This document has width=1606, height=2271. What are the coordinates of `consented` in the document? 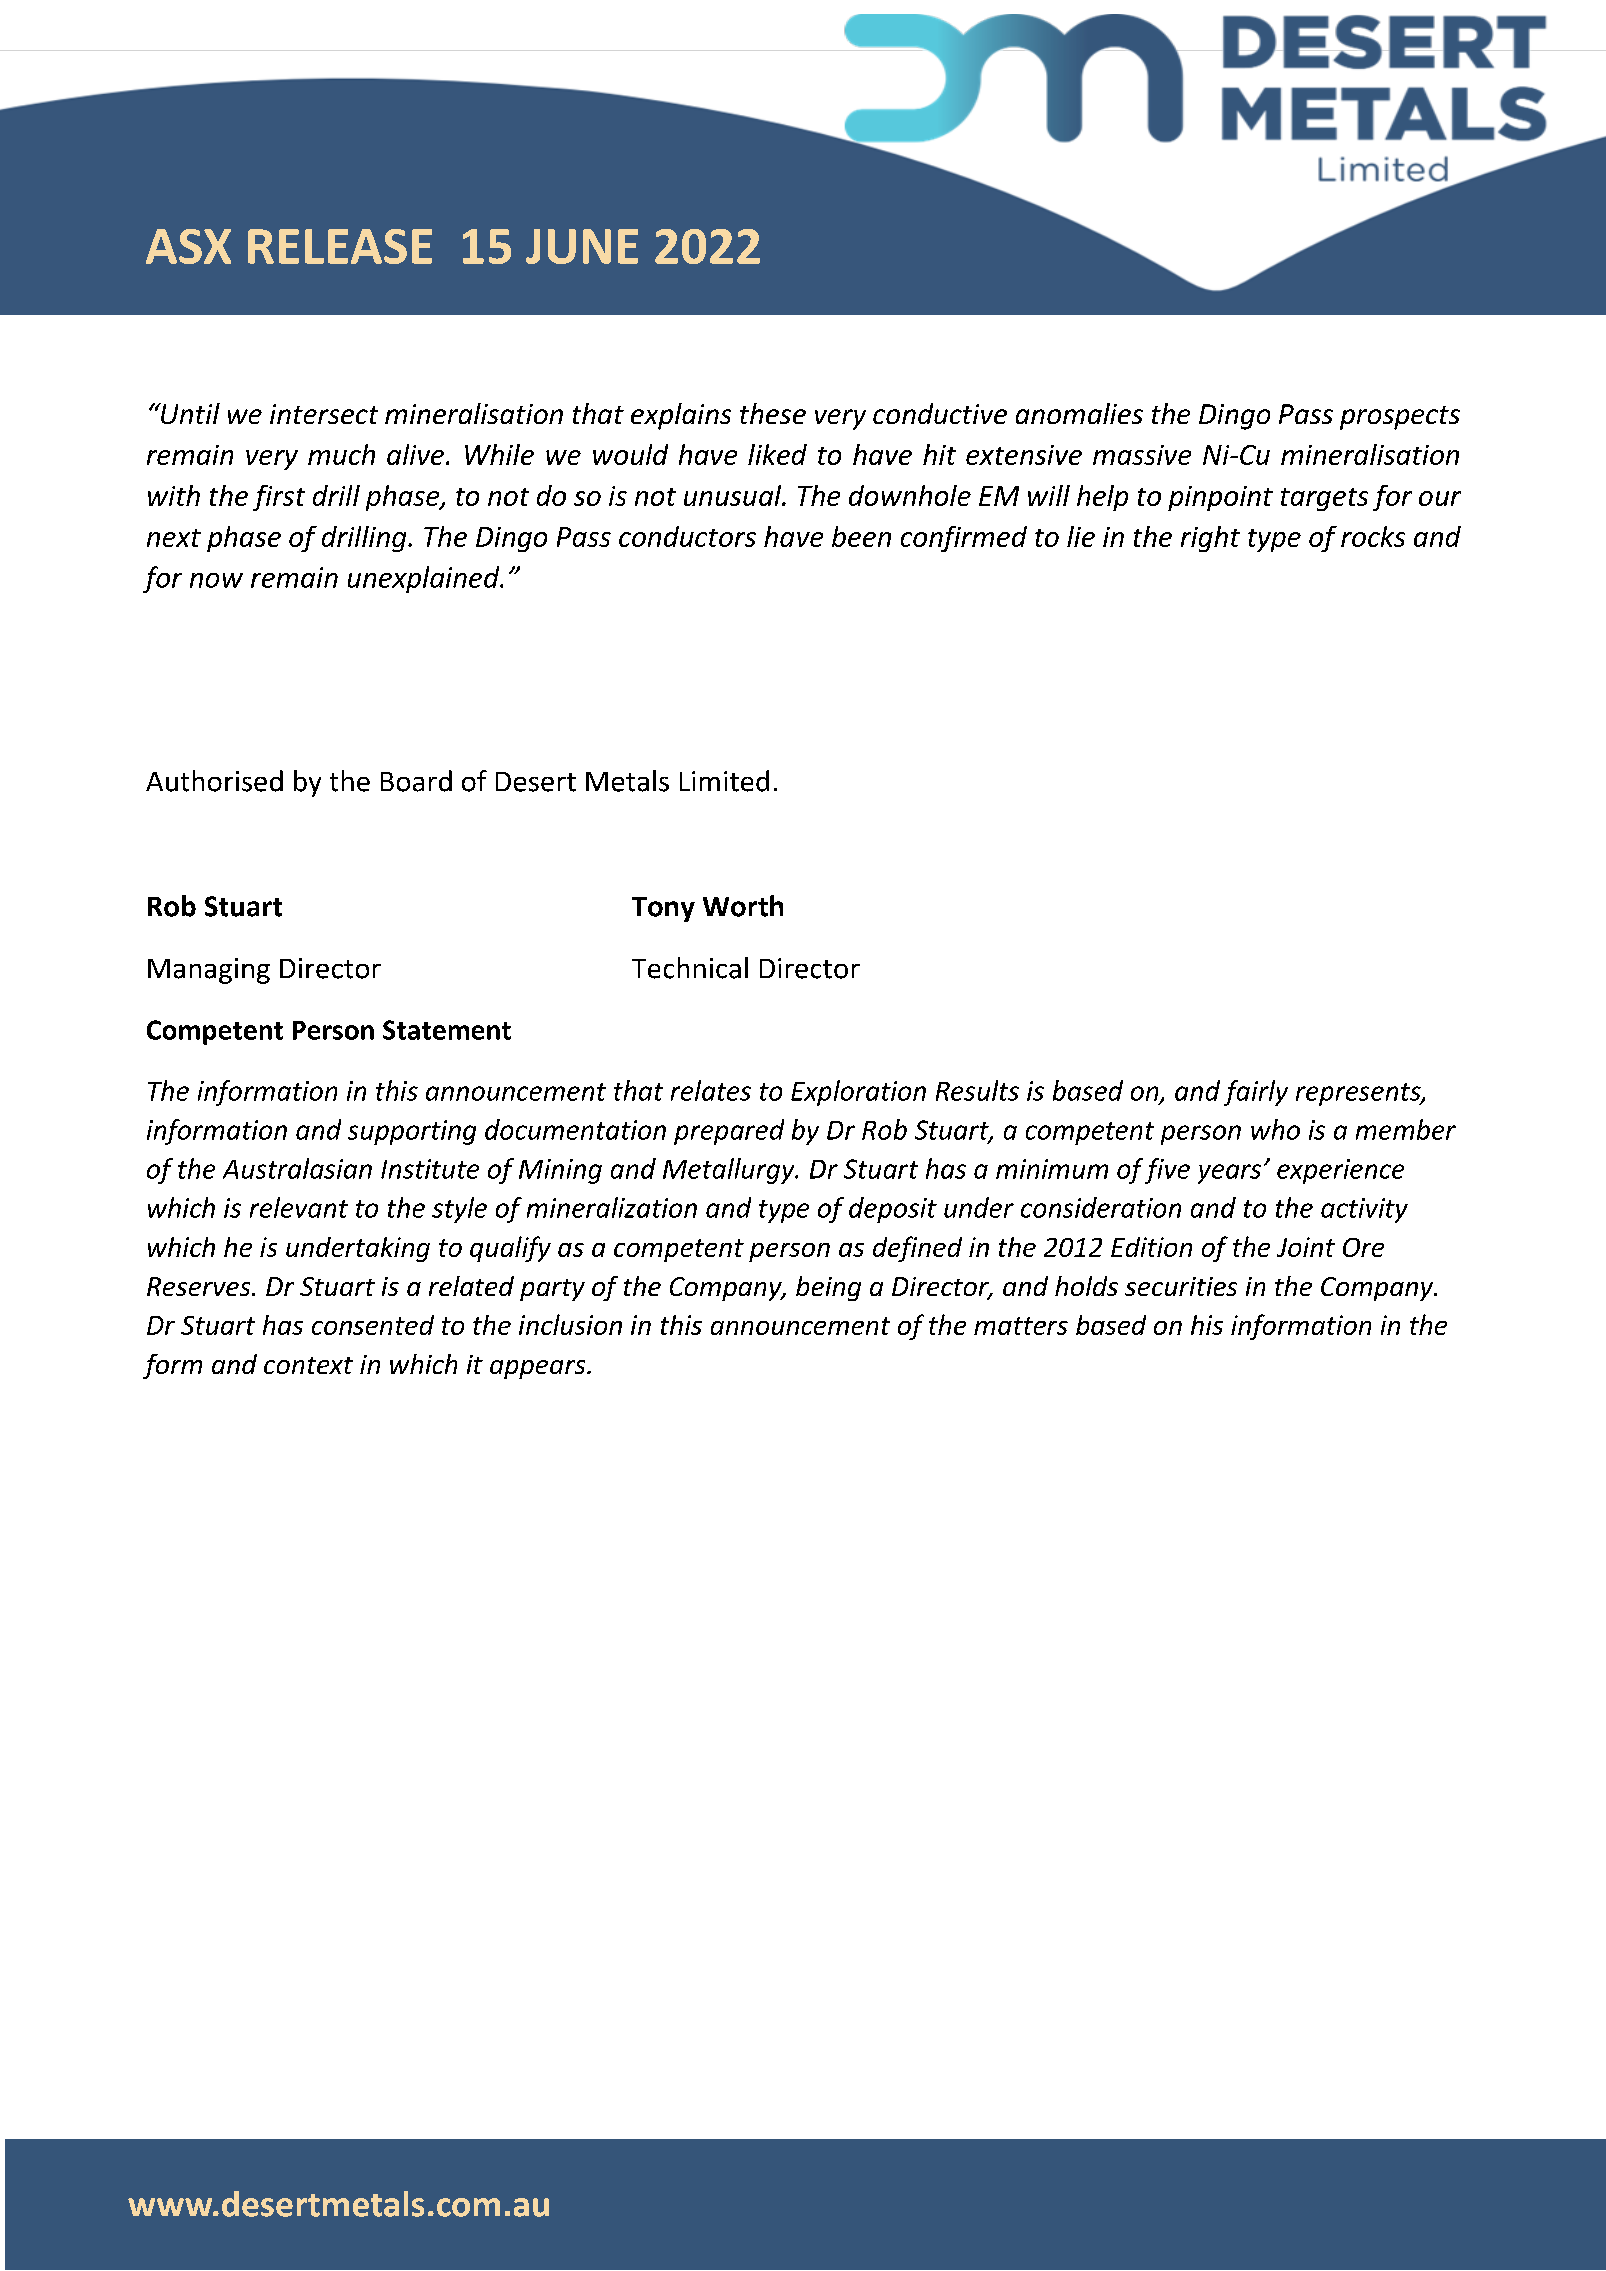 It's located at (373, 1325).
